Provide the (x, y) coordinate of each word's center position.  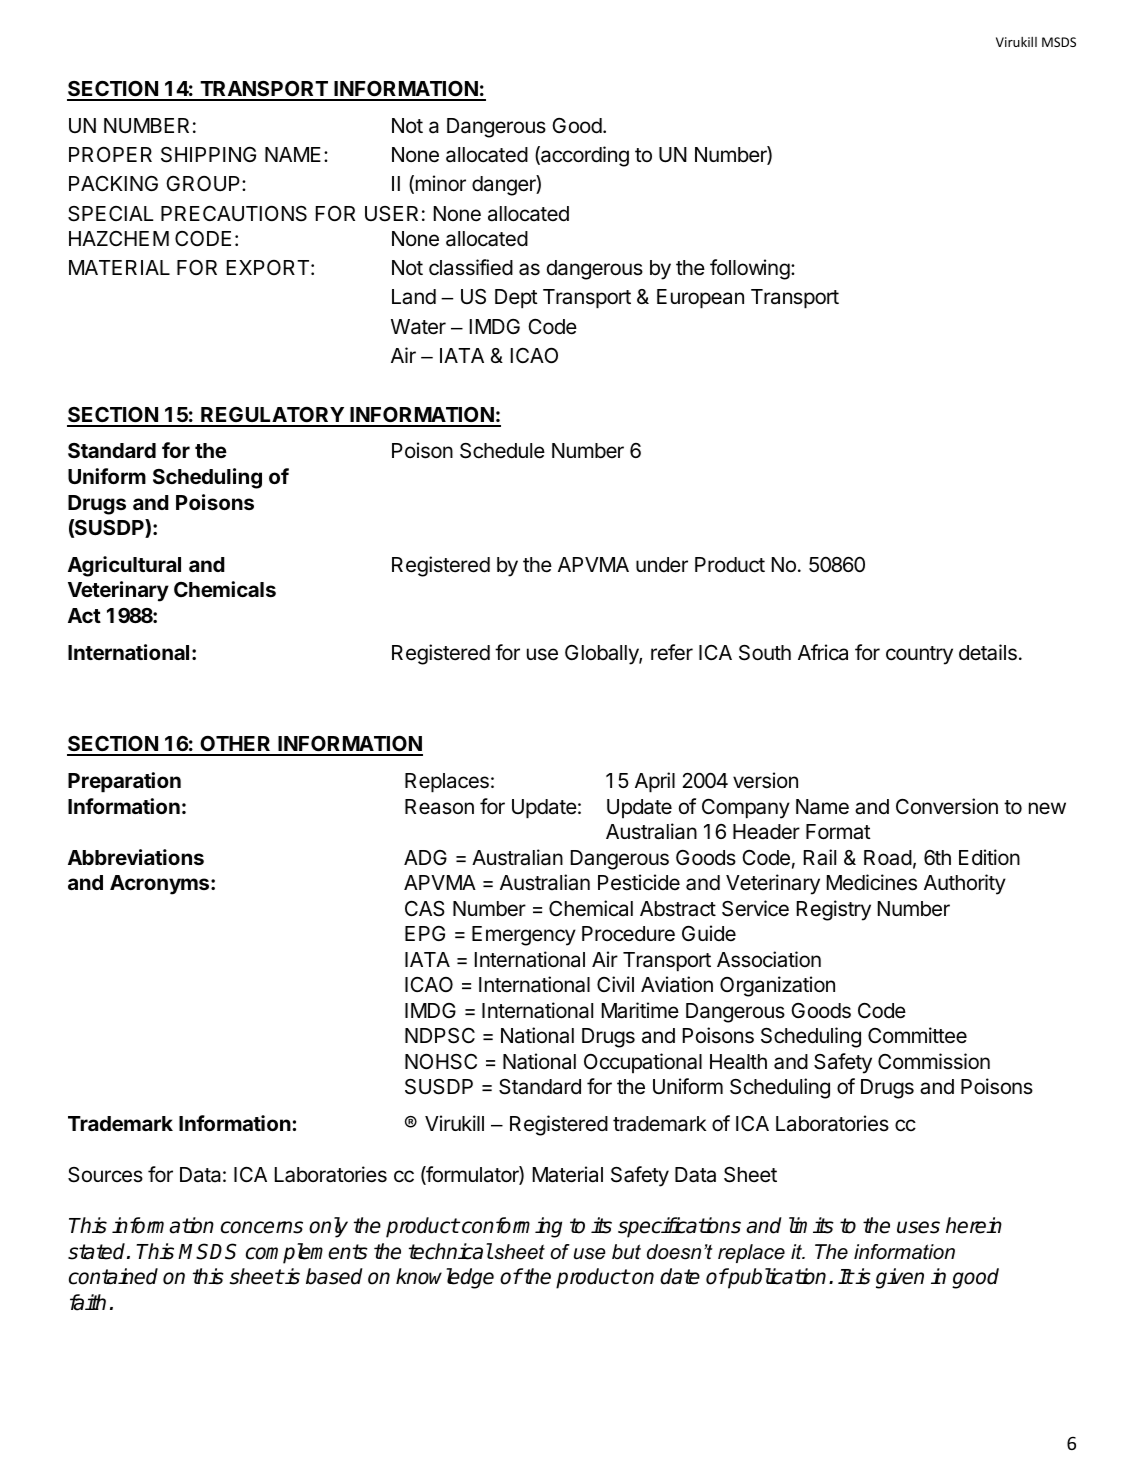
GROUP (204, 184)
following (750, 269)
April (655, 782)
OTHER (235, 745)
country (919, 655)
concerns (262, 1227)
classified (471, 267)
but (626, 1252)
